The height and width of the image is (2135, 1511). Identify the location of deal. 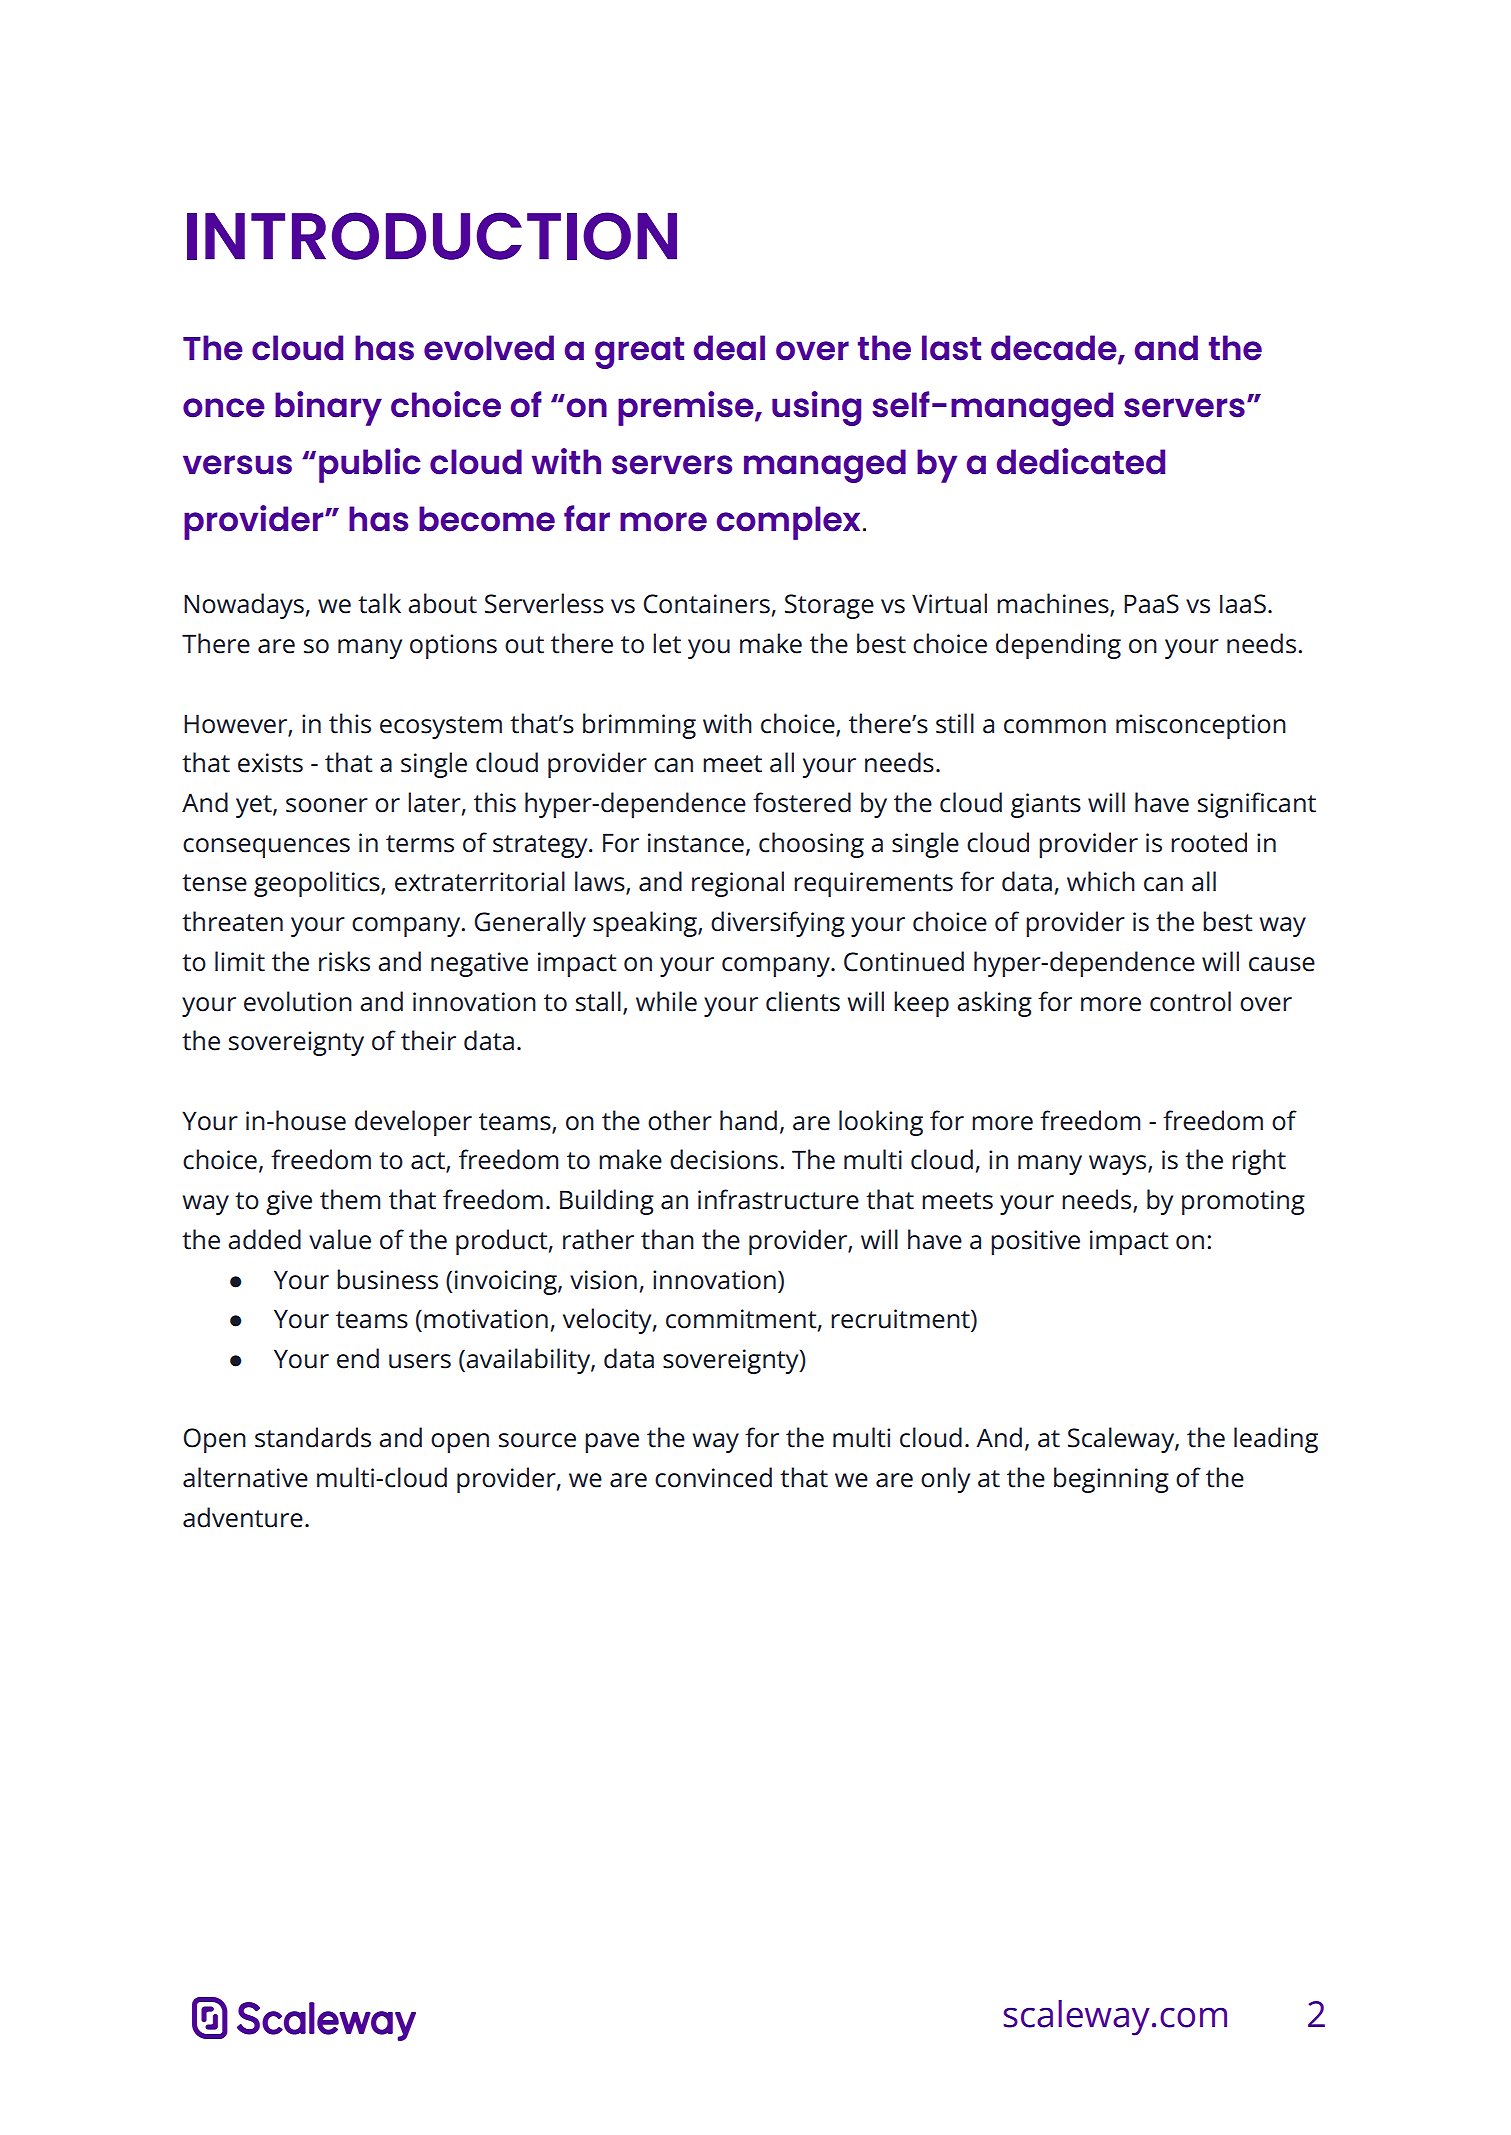
(729, 348).
